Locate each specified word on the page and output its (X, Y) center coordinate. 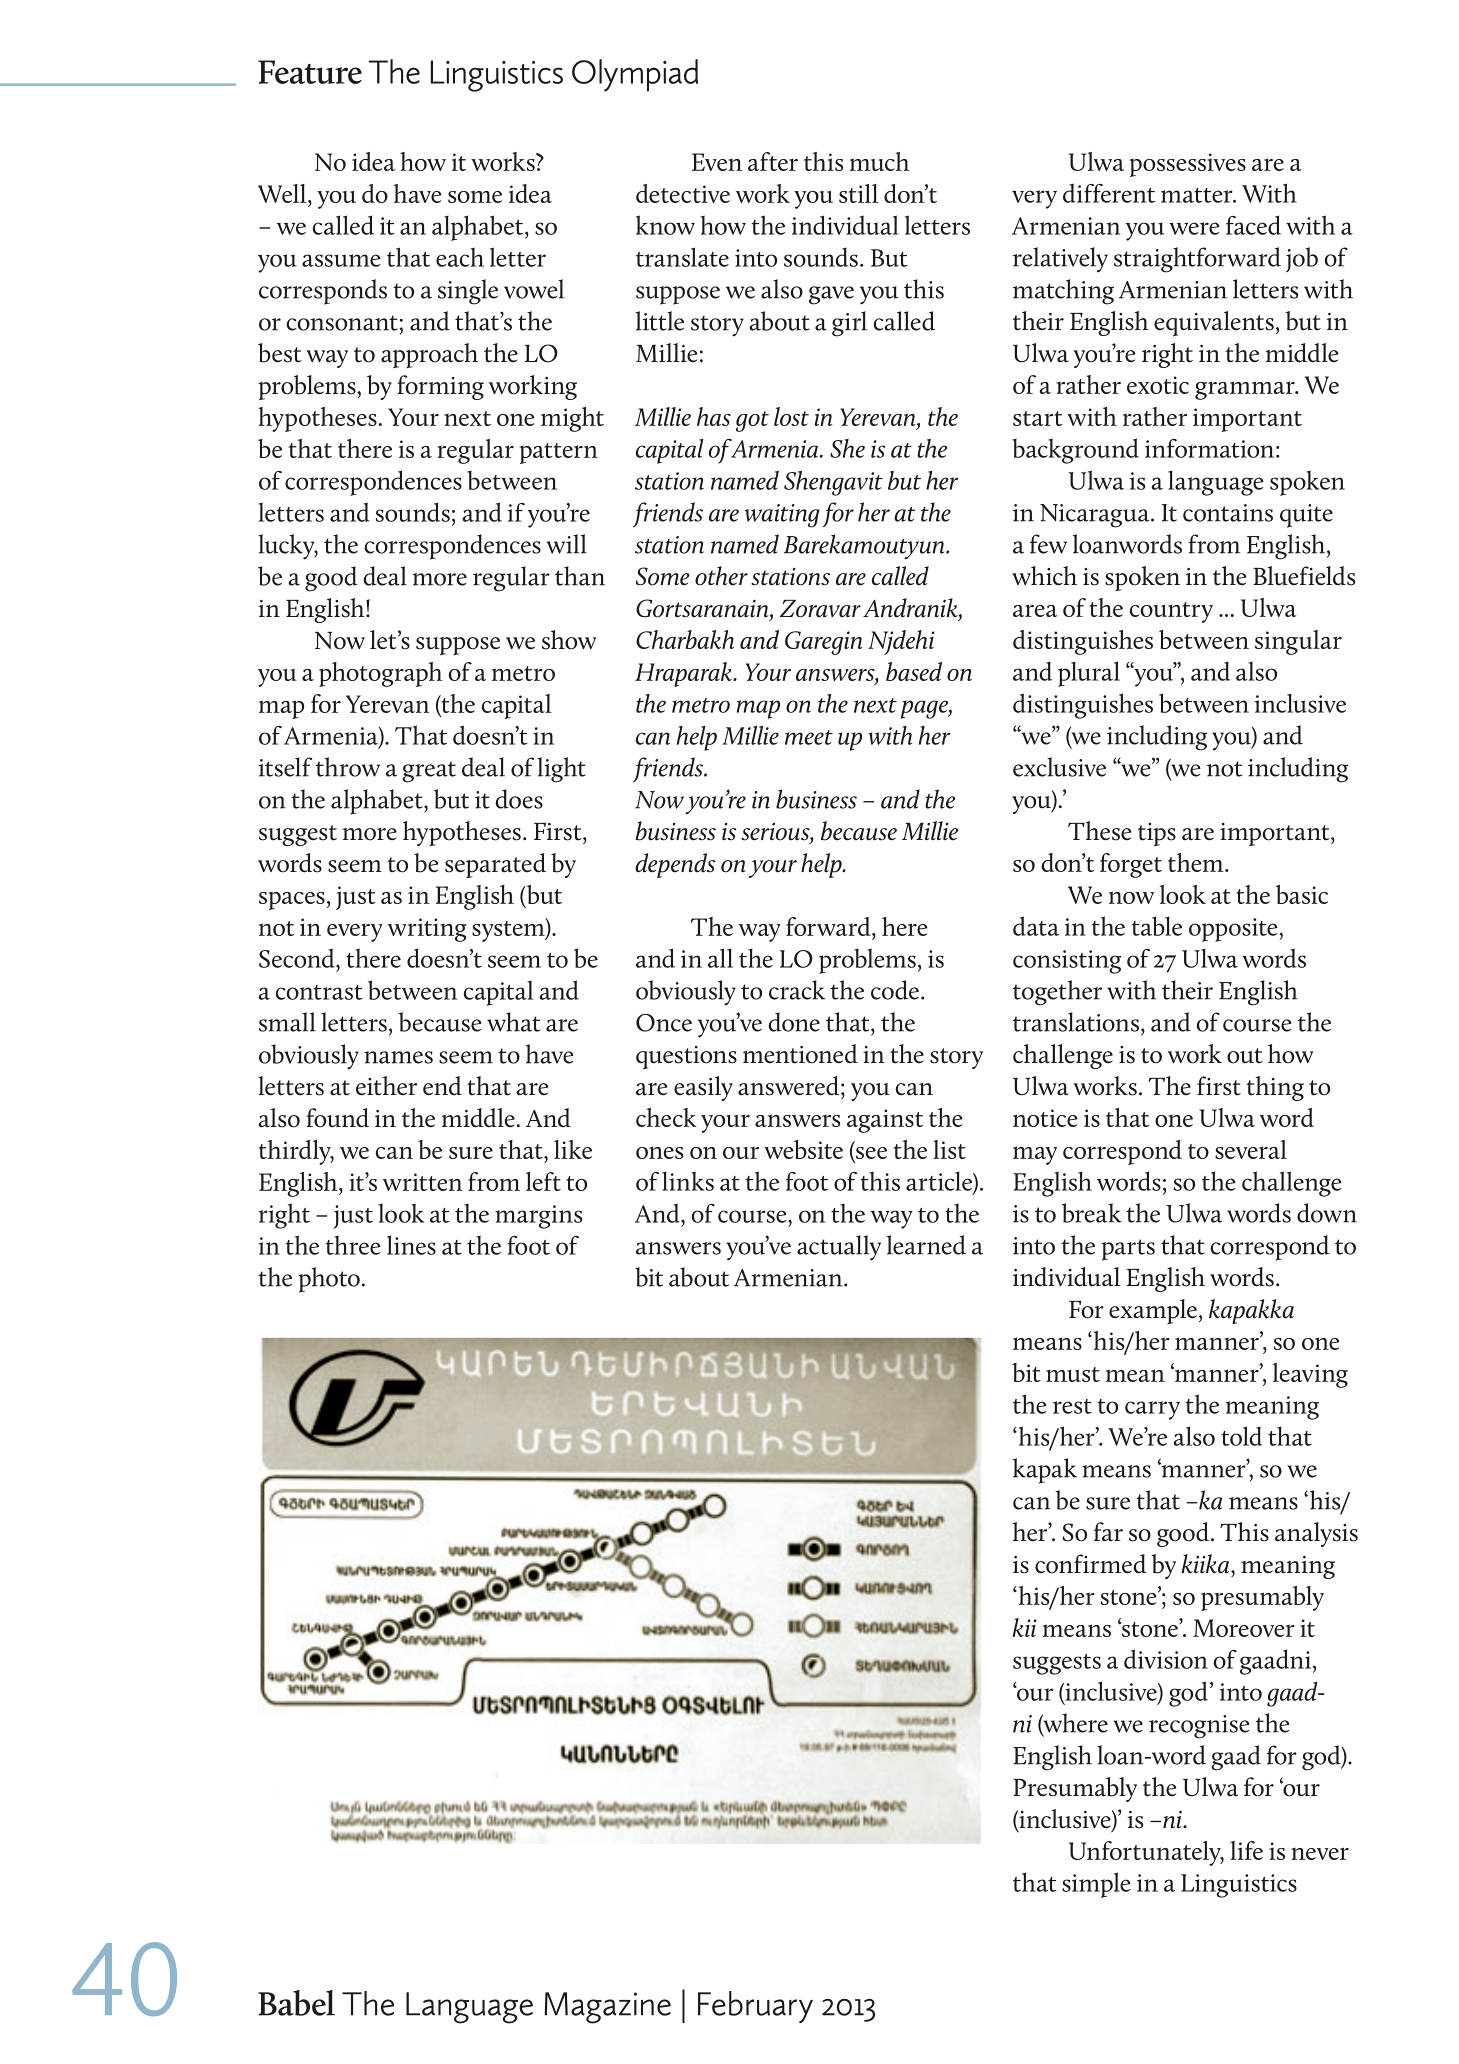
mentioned (800, 1054)
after (773, 161)
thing (1275, 1088)
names (398, 1057)
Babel (296, 2003)
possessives (1188, 165)
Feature (310, 72)
